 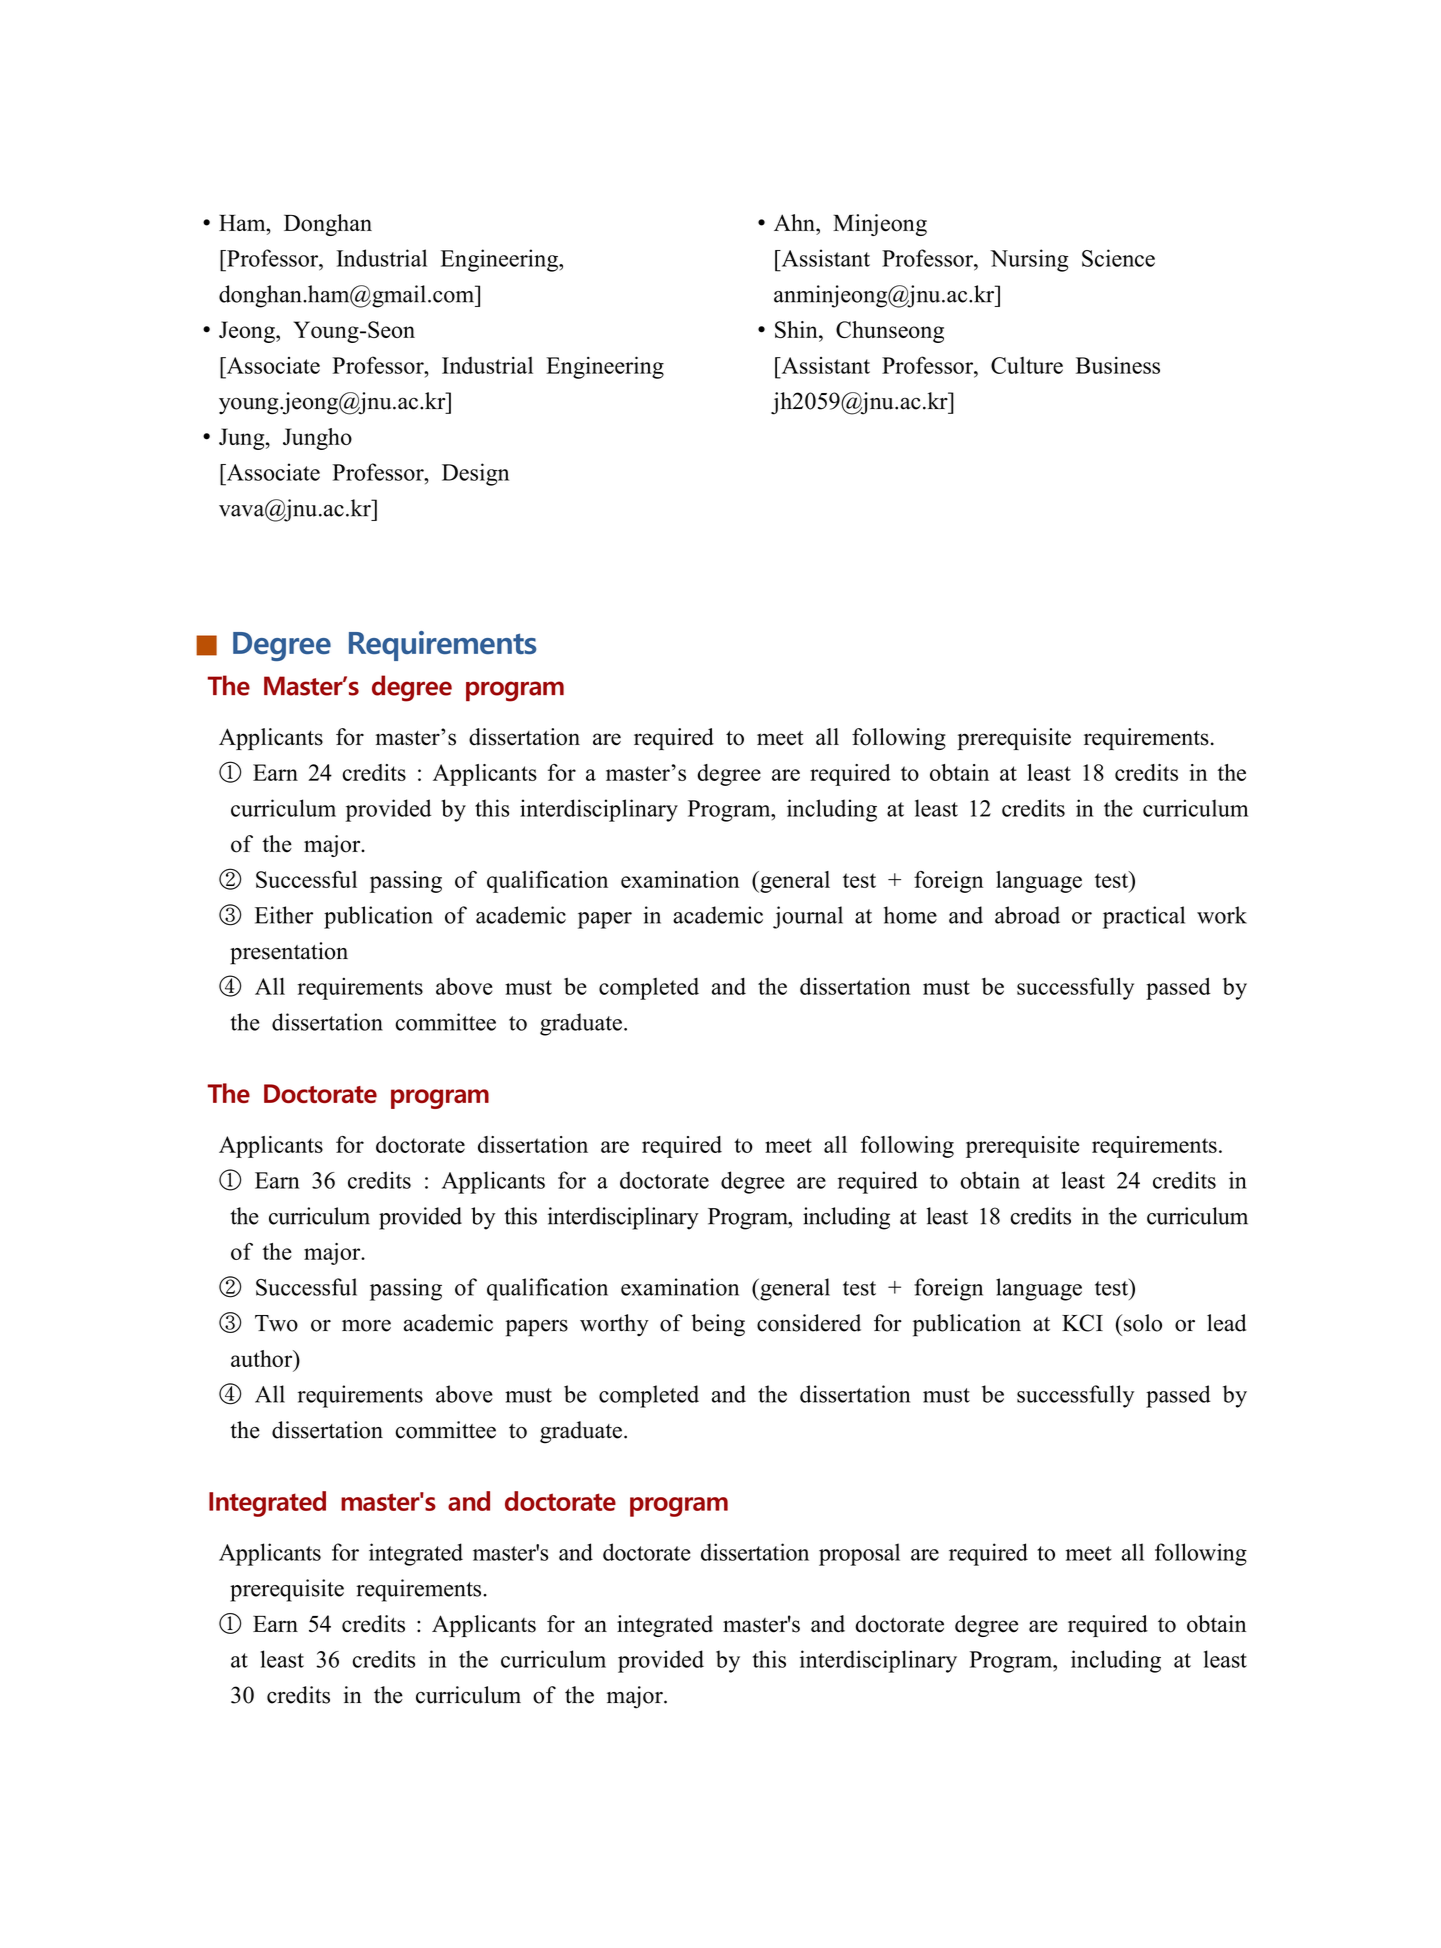 I want to click on journal, so click(x=808, y=917).
